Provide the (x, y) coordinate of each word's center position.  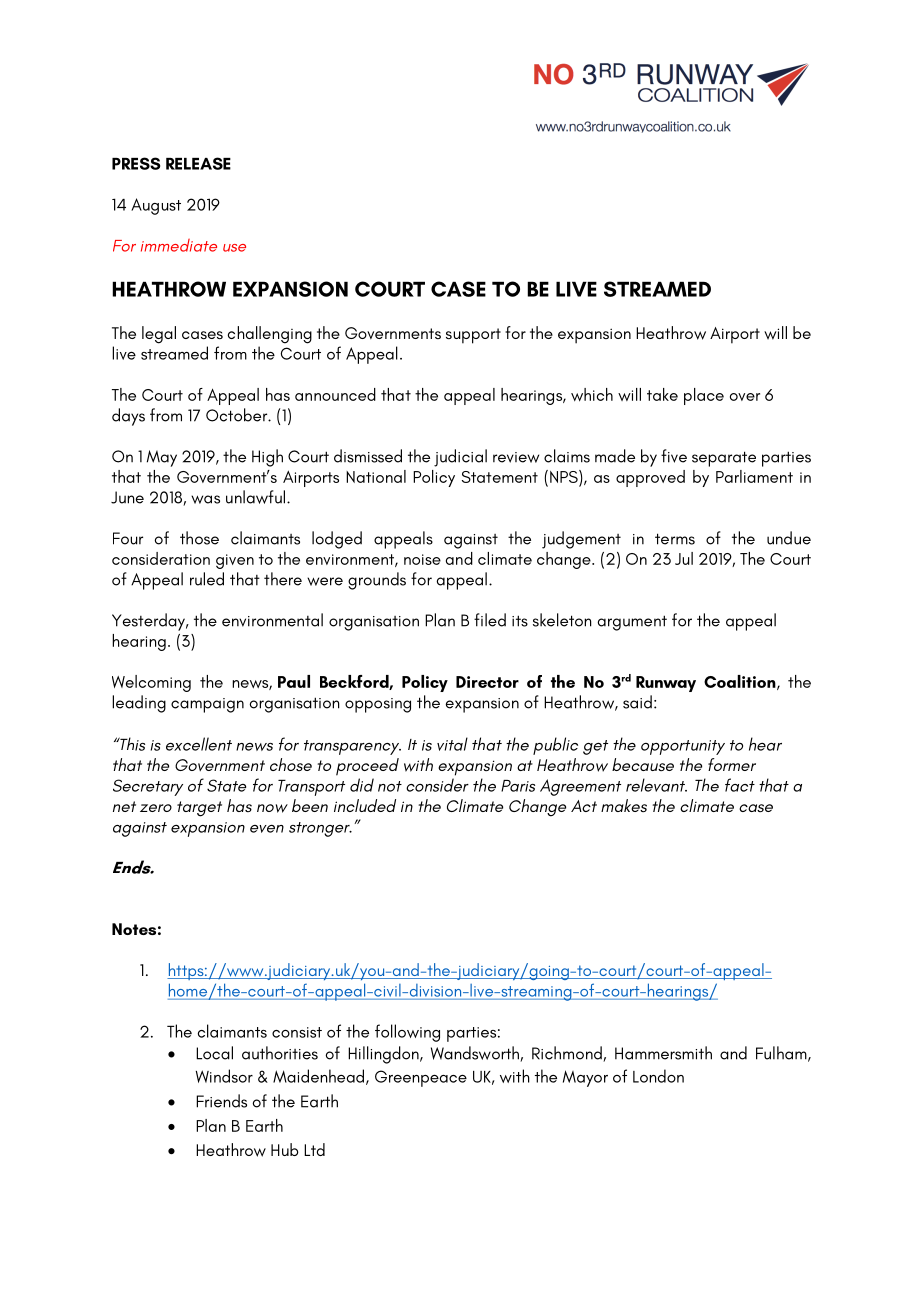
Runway (666, 684)
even (267, 828)
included (365, 805)
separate (724, 459)
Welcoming (151, 683)
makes (624, 805)
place (704, 396)
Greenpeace (421, 1078)
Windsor (224, 1076)
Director (487, 682)
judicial (460, 458)
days (128, 417)
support (473, 336)
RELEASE (198, 163)
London (658, 1076)
